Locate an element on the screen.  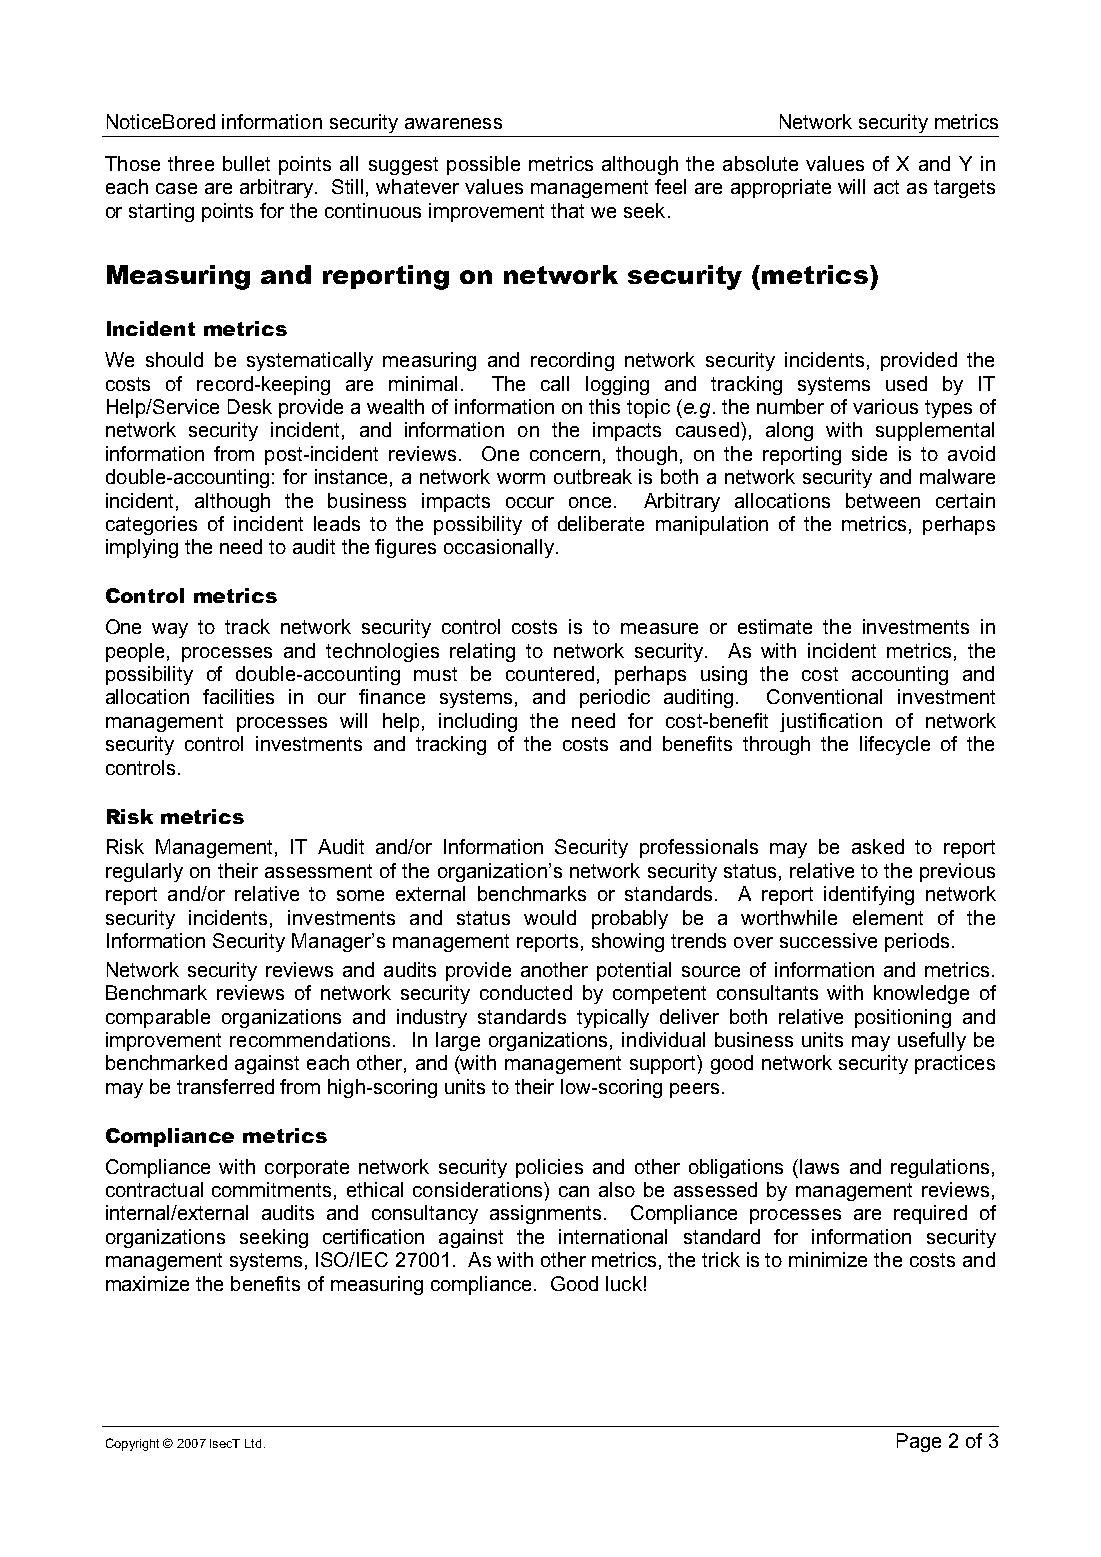
including is located at coordinates (478, 722).
